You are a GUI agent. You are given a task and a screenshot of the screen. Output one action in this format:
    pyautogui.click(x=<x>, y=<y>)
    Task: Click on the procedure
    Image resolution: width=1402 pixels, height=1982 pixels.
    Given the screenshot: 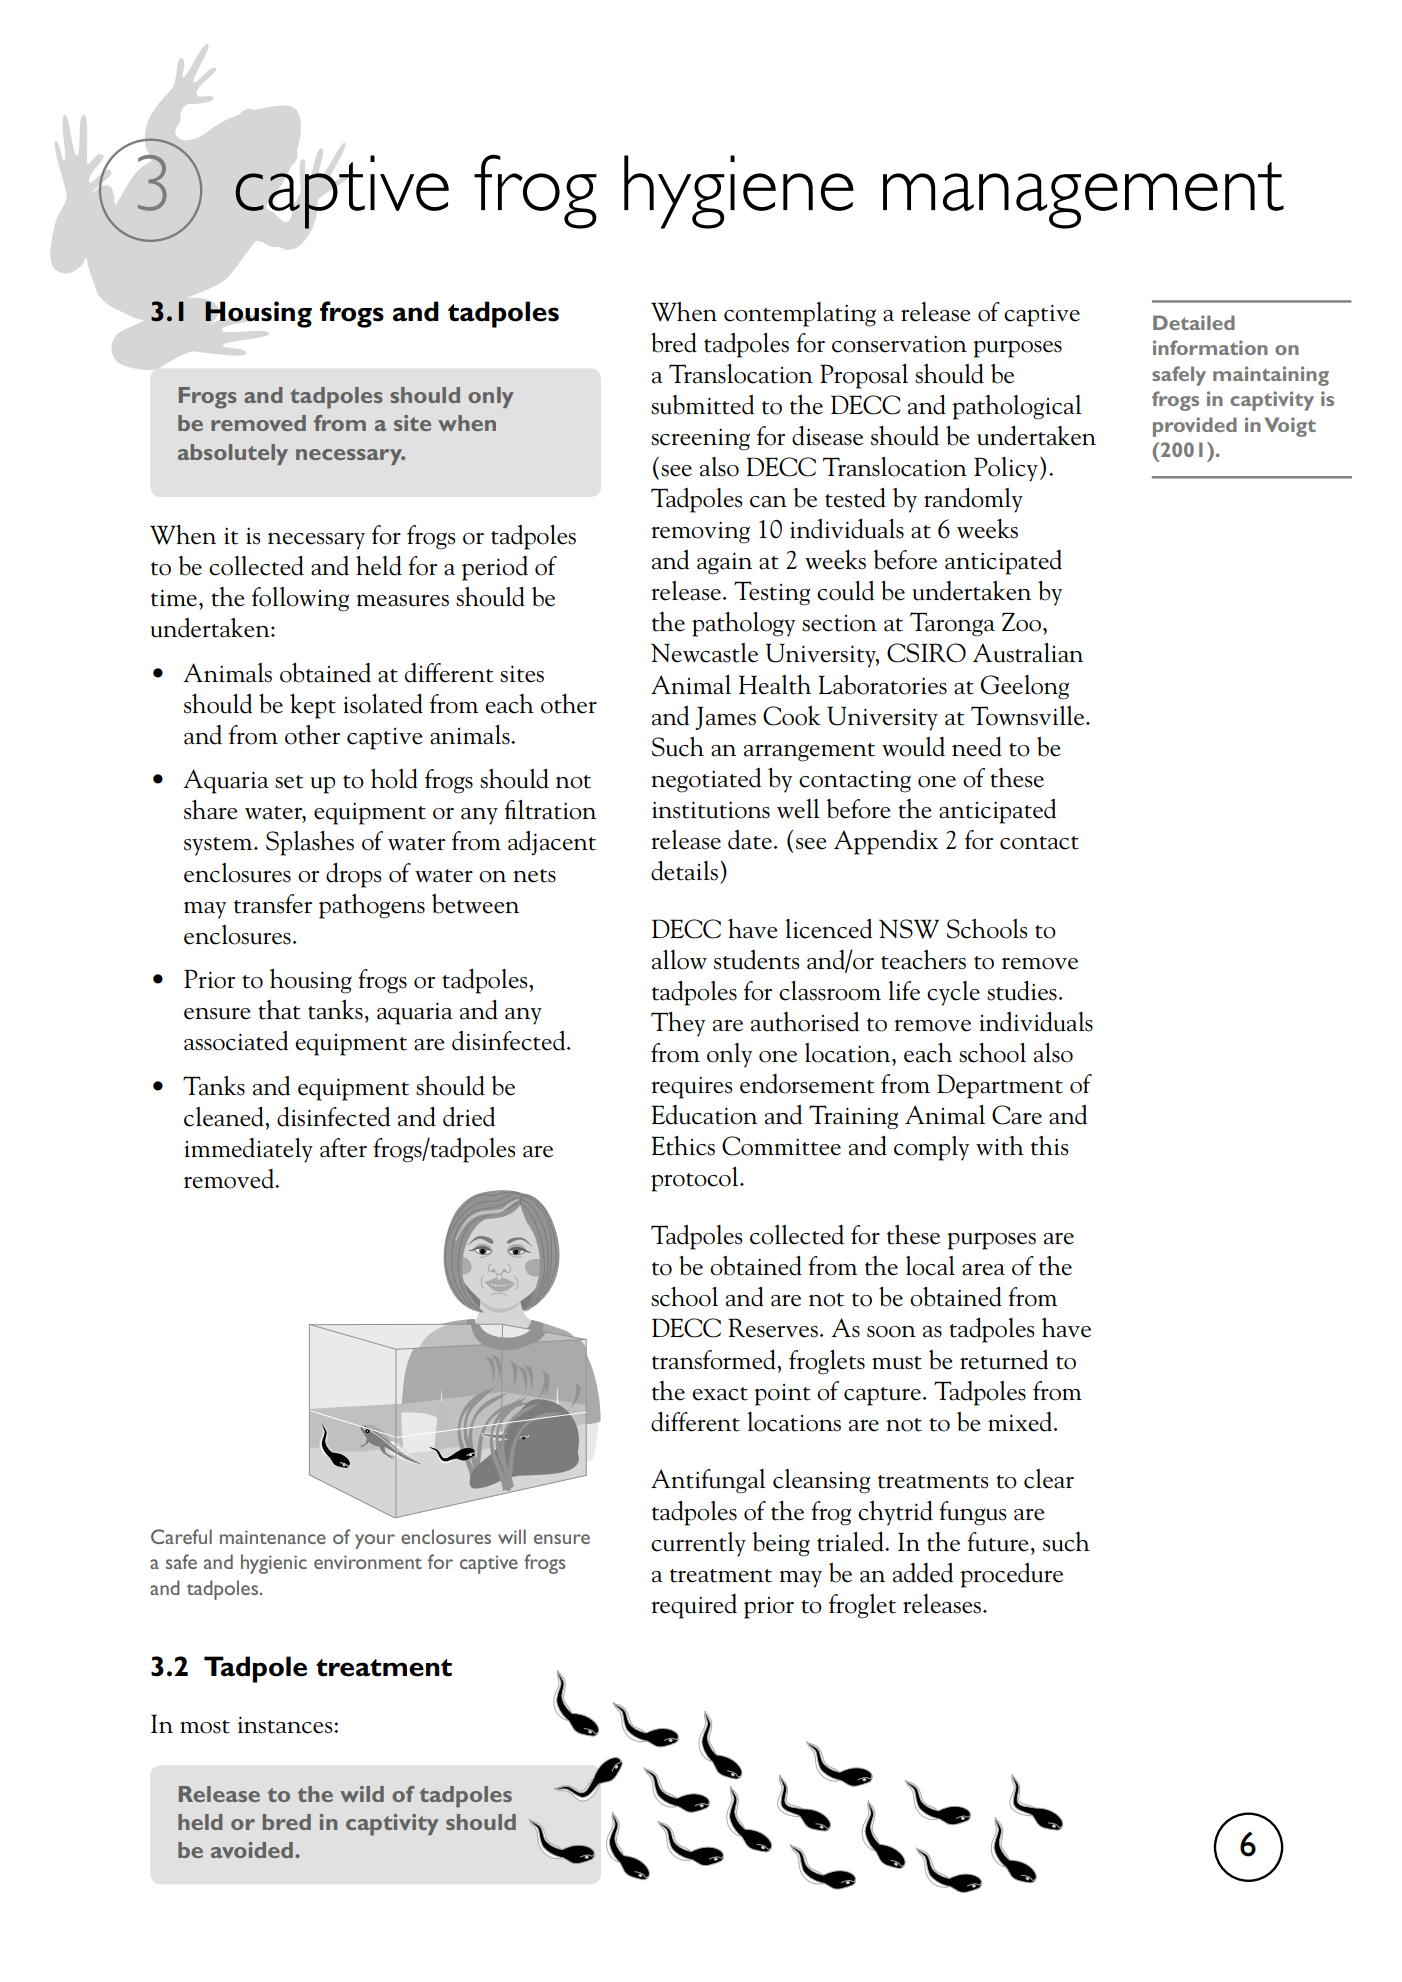 What is the action you would take?
    pyautogui.click(x=1011, y=1575)
